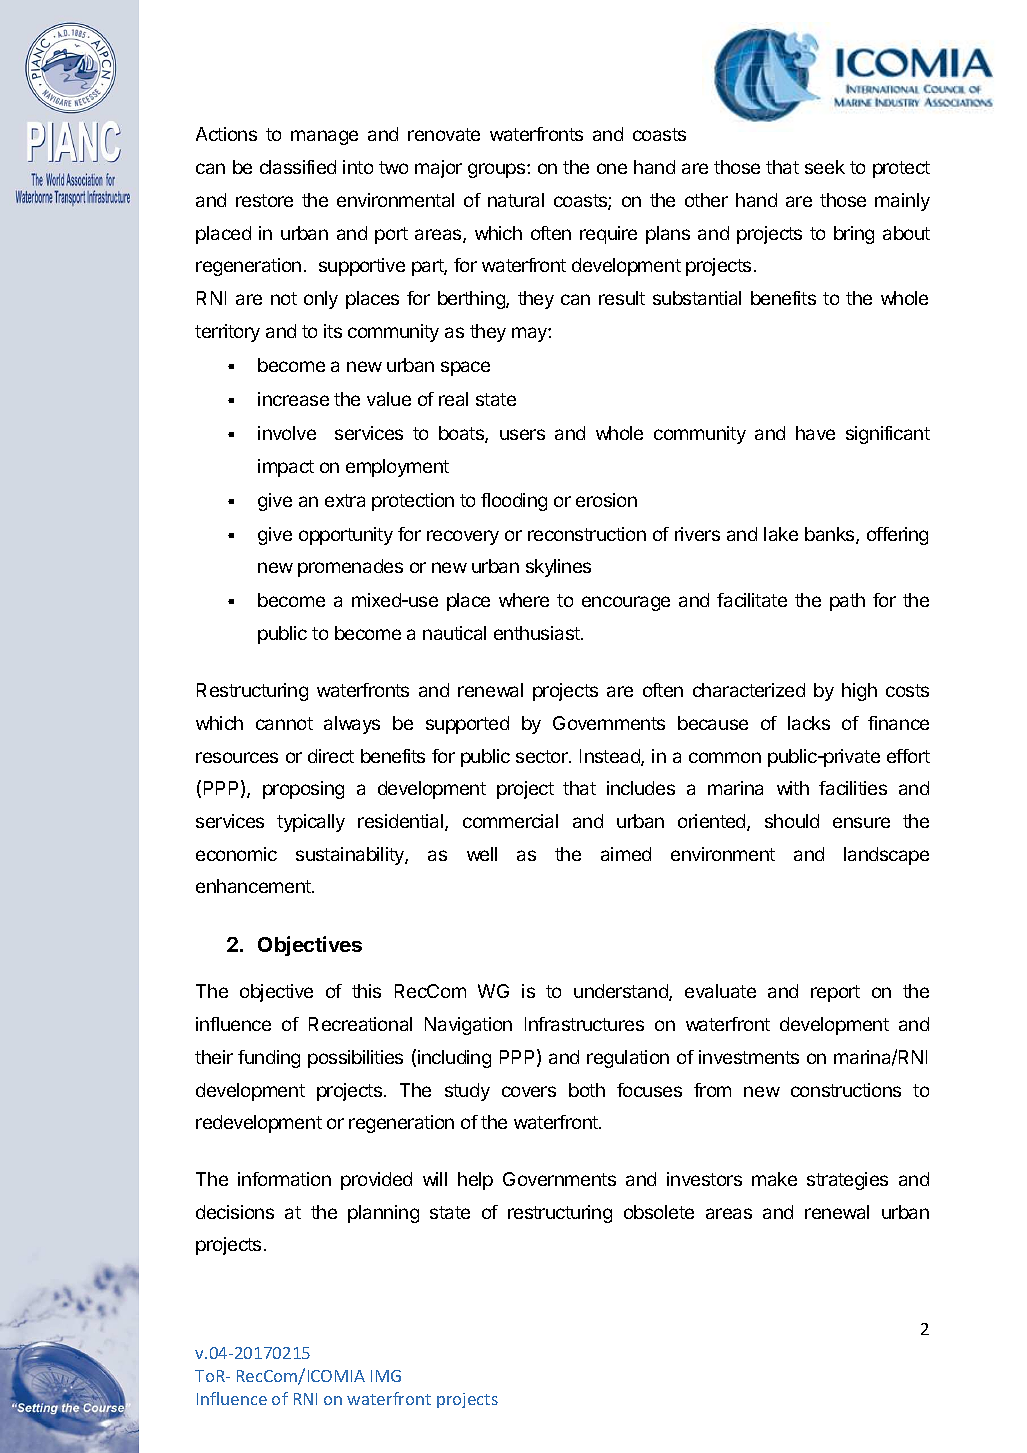 This screenshot has width=1027, height=1453. What do you see at coordinates (659, 1212) in the screenshot?
I see `obsolete` at bounding box center [659, 1212].
